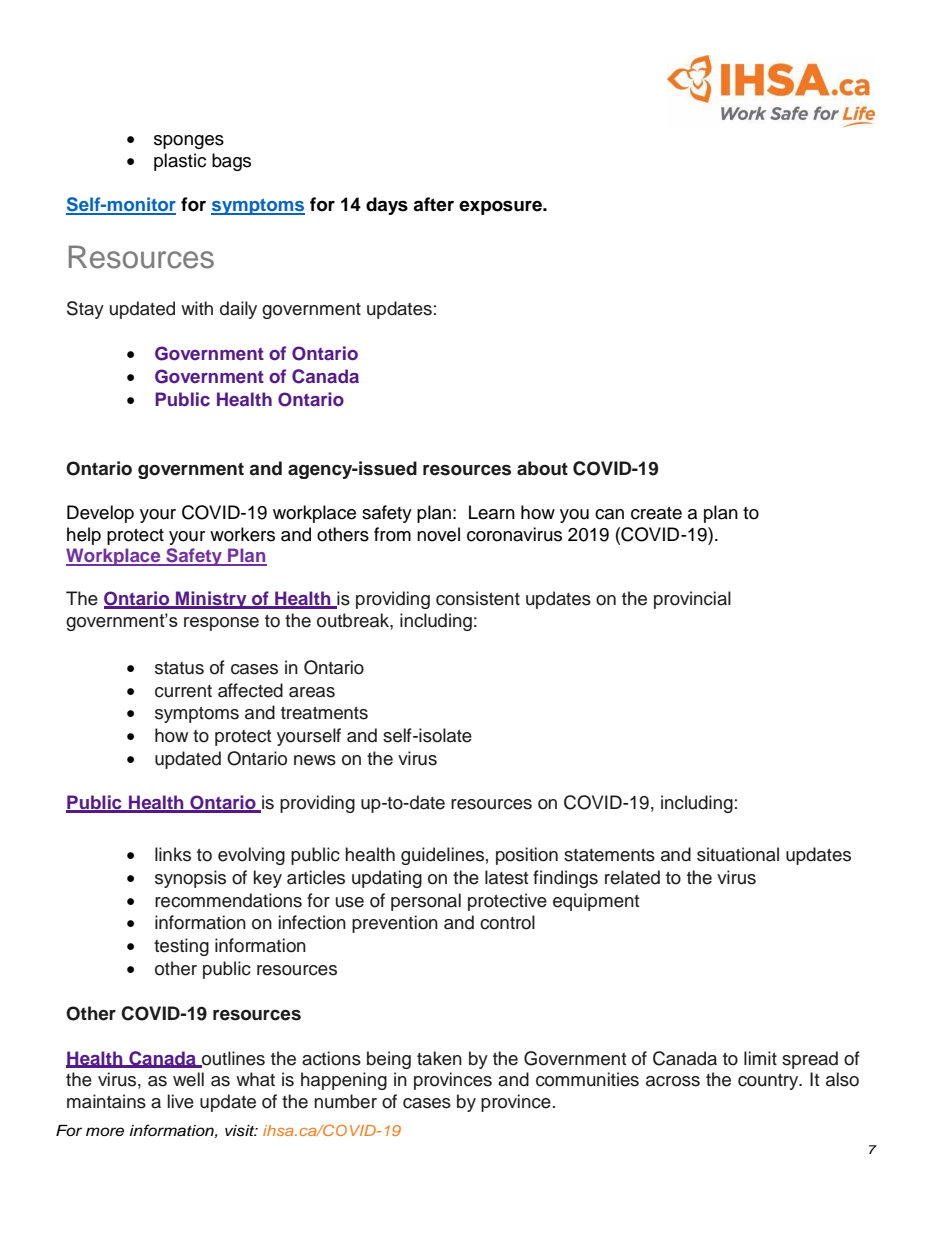 The width and height of the screenshot is (952, 1233). I want to click on plastic, so click(180, 162).
